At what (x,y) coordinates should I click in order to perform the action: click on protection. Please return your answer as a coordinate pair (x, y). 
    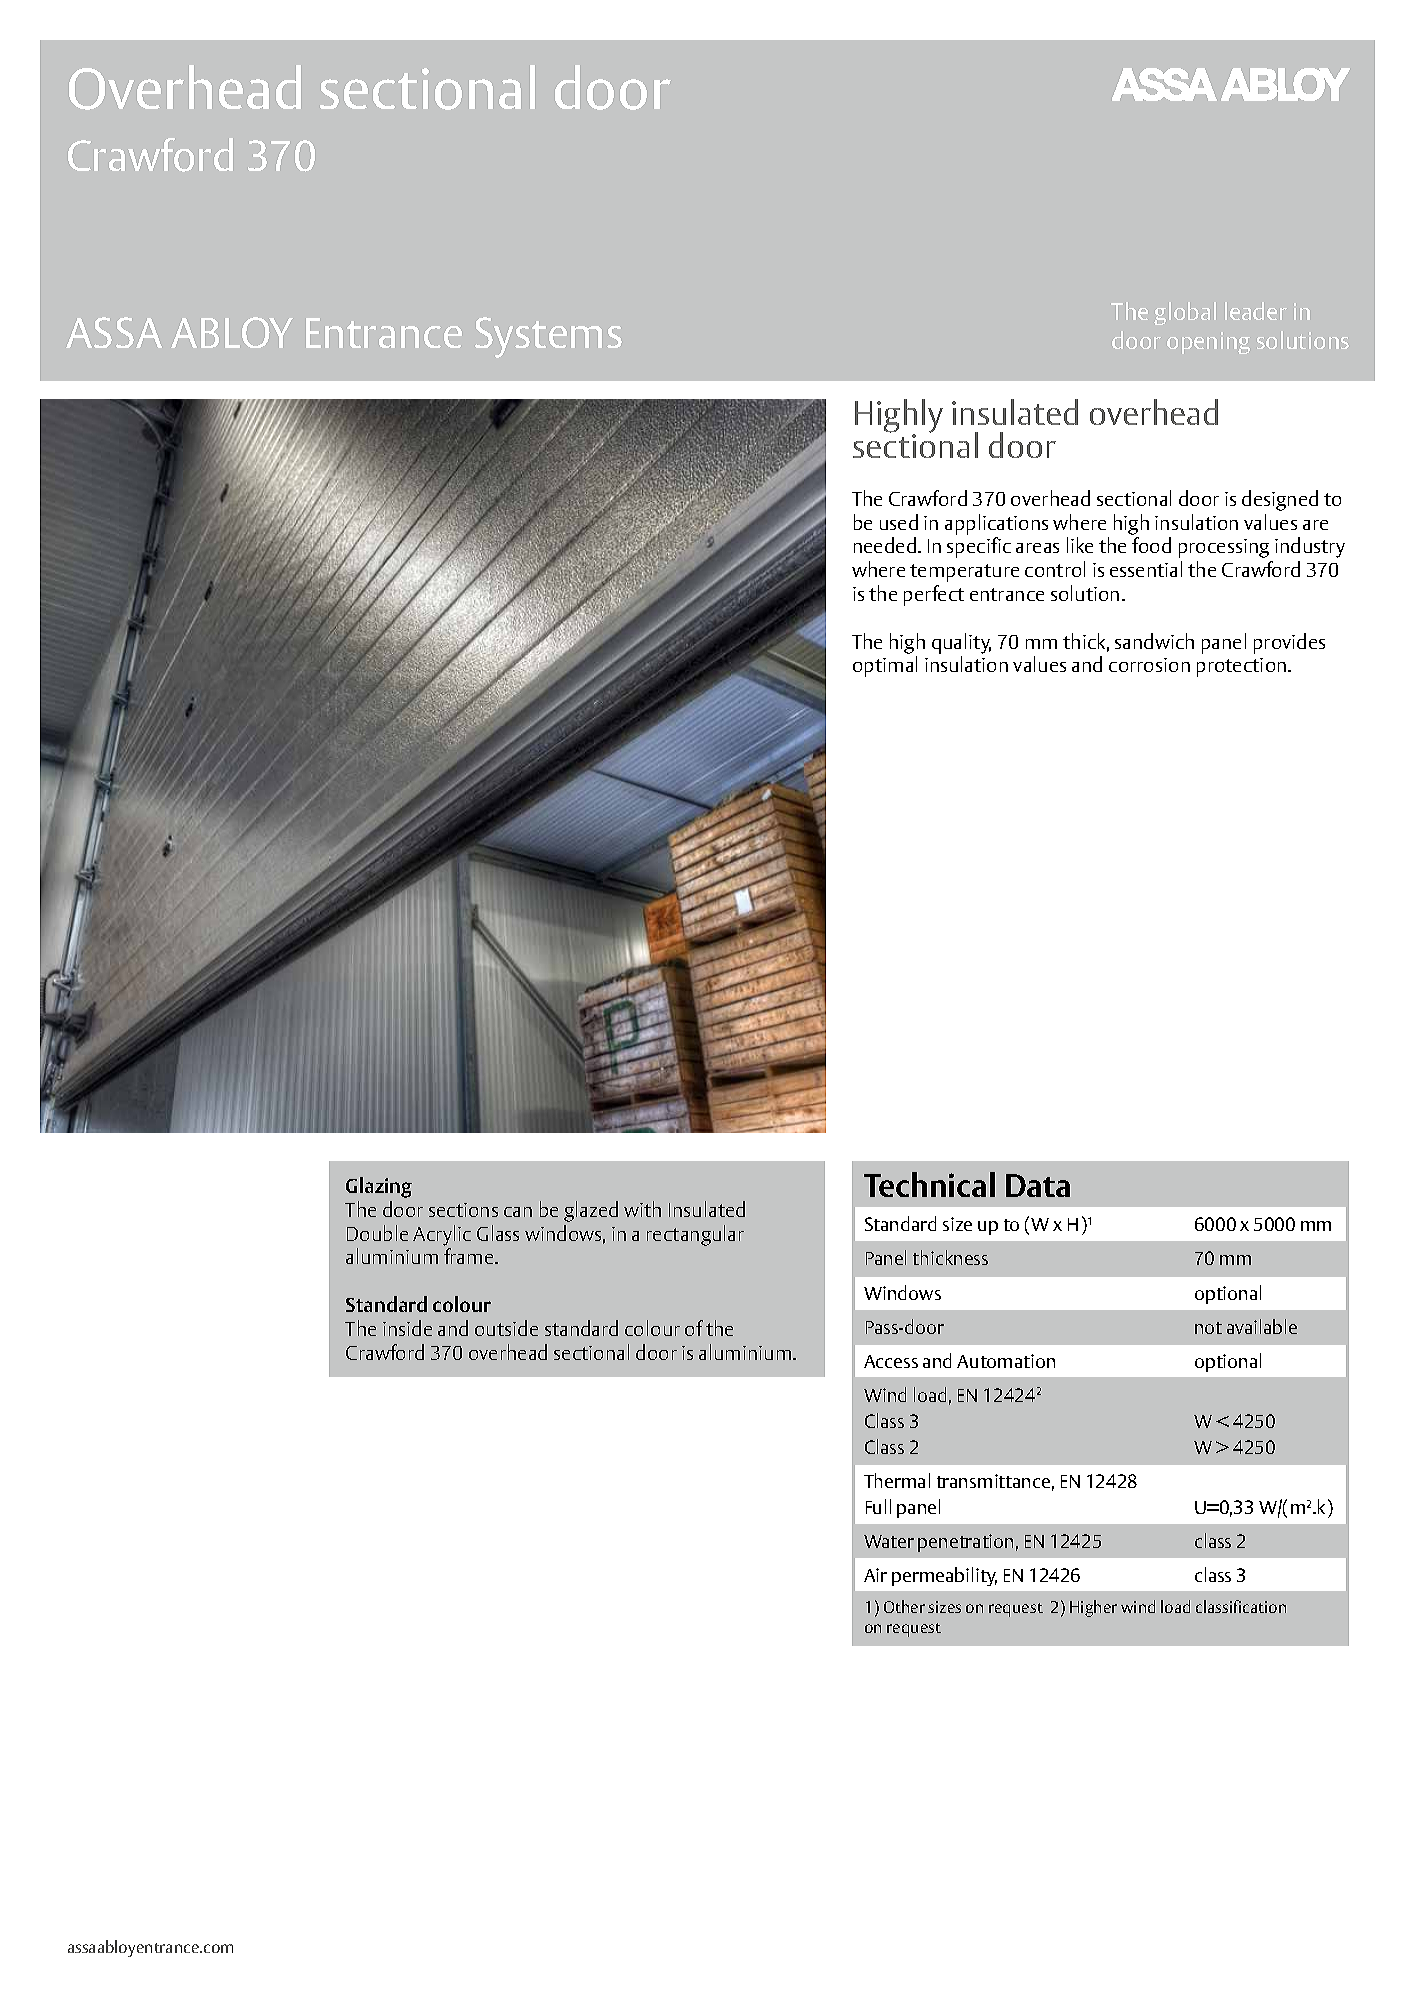
    Looking at the image, I should click on (1243, 667).
